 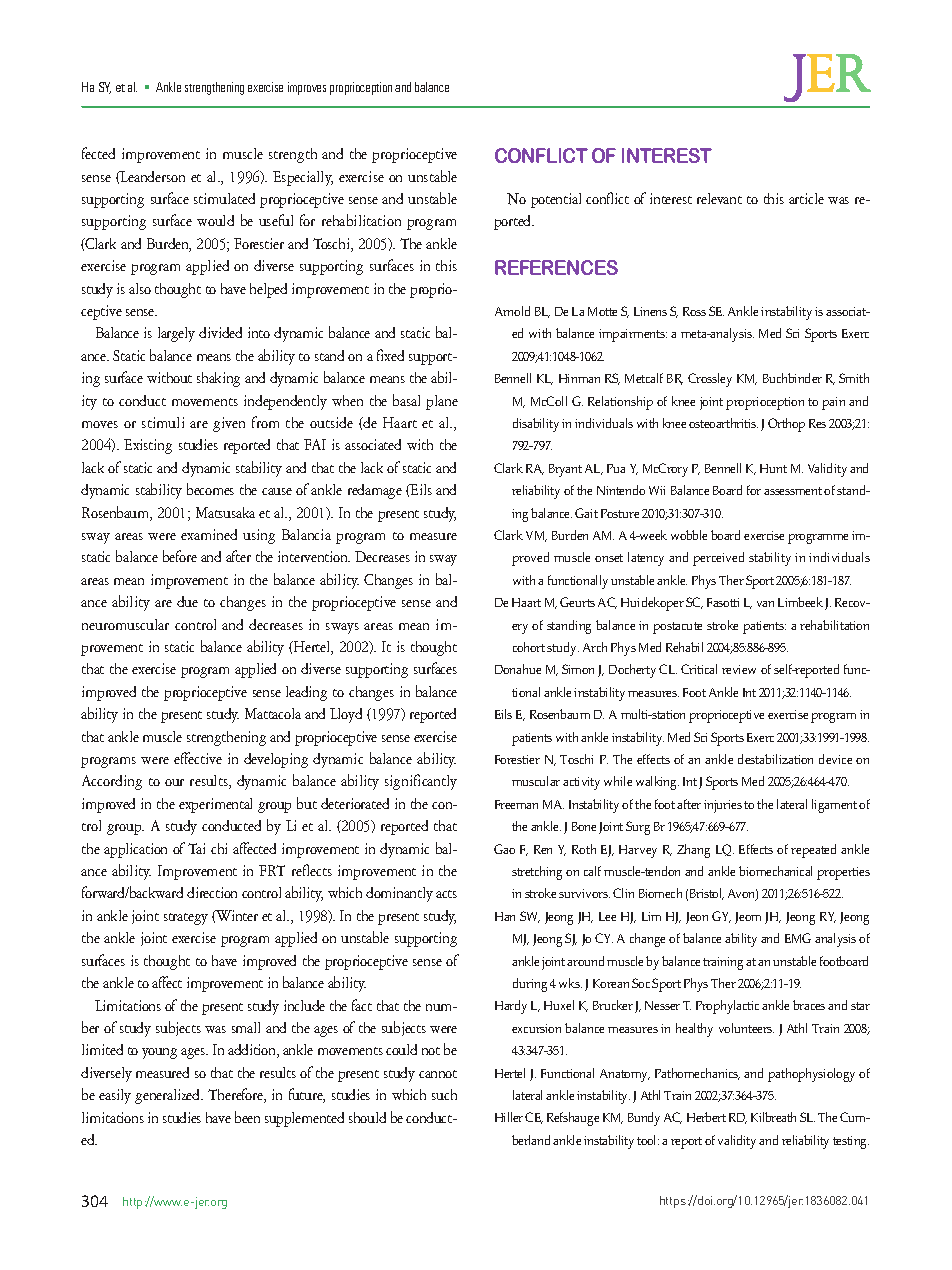 What do you see at coordinates (224, 198) in the screenshot?
I see `stimulated` at bounding box center [224, 198].
